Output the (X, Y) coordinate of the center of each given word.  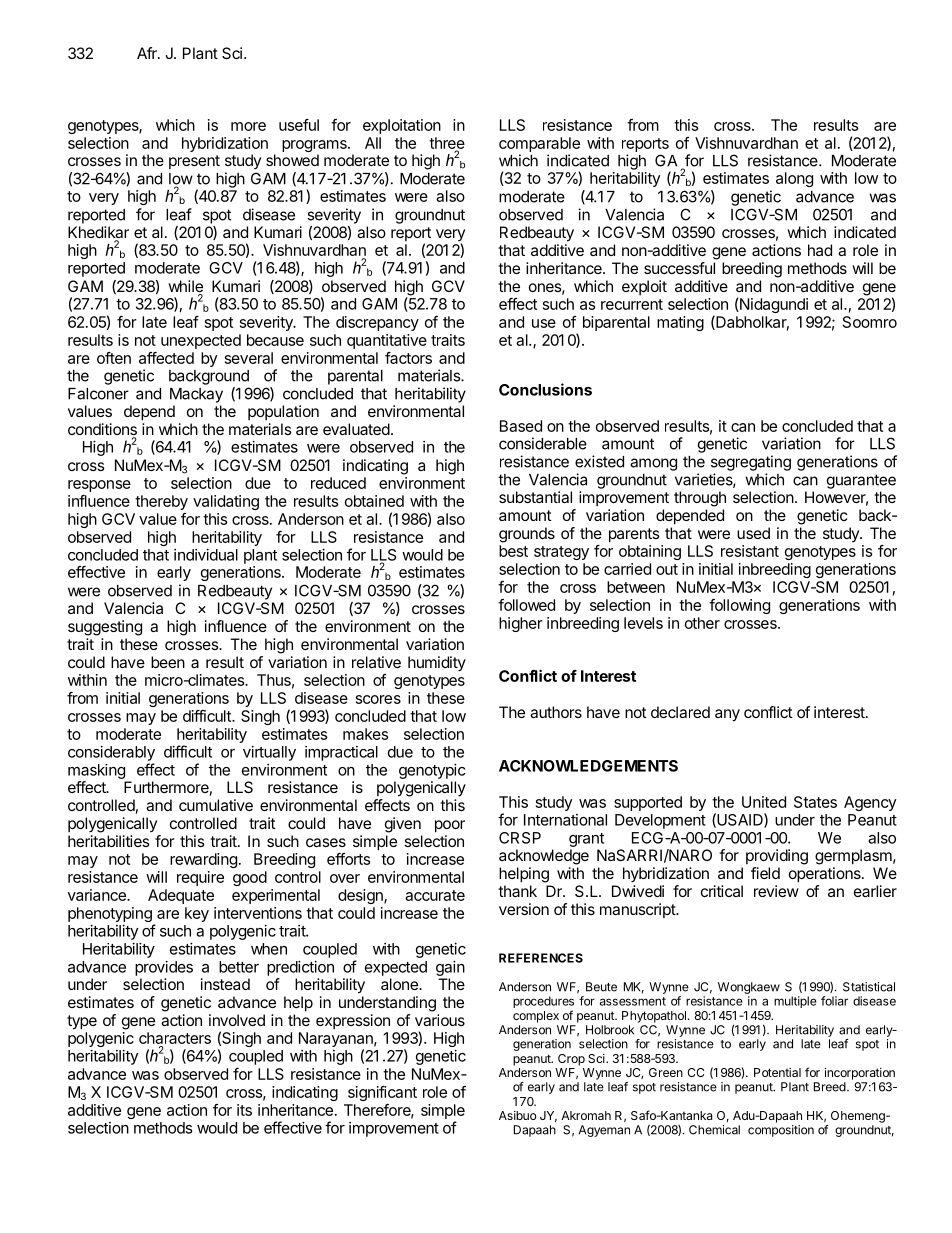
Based (521, 426)
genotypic (432, 771)
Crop (571, 1060)
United (764, 802)
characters (175, 1039)
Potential (777, 1072)
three (447, 144)
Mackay (196, 395)
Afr (148, 53)
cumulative (216, 805)
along (794, 179)
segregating (751, 463)
